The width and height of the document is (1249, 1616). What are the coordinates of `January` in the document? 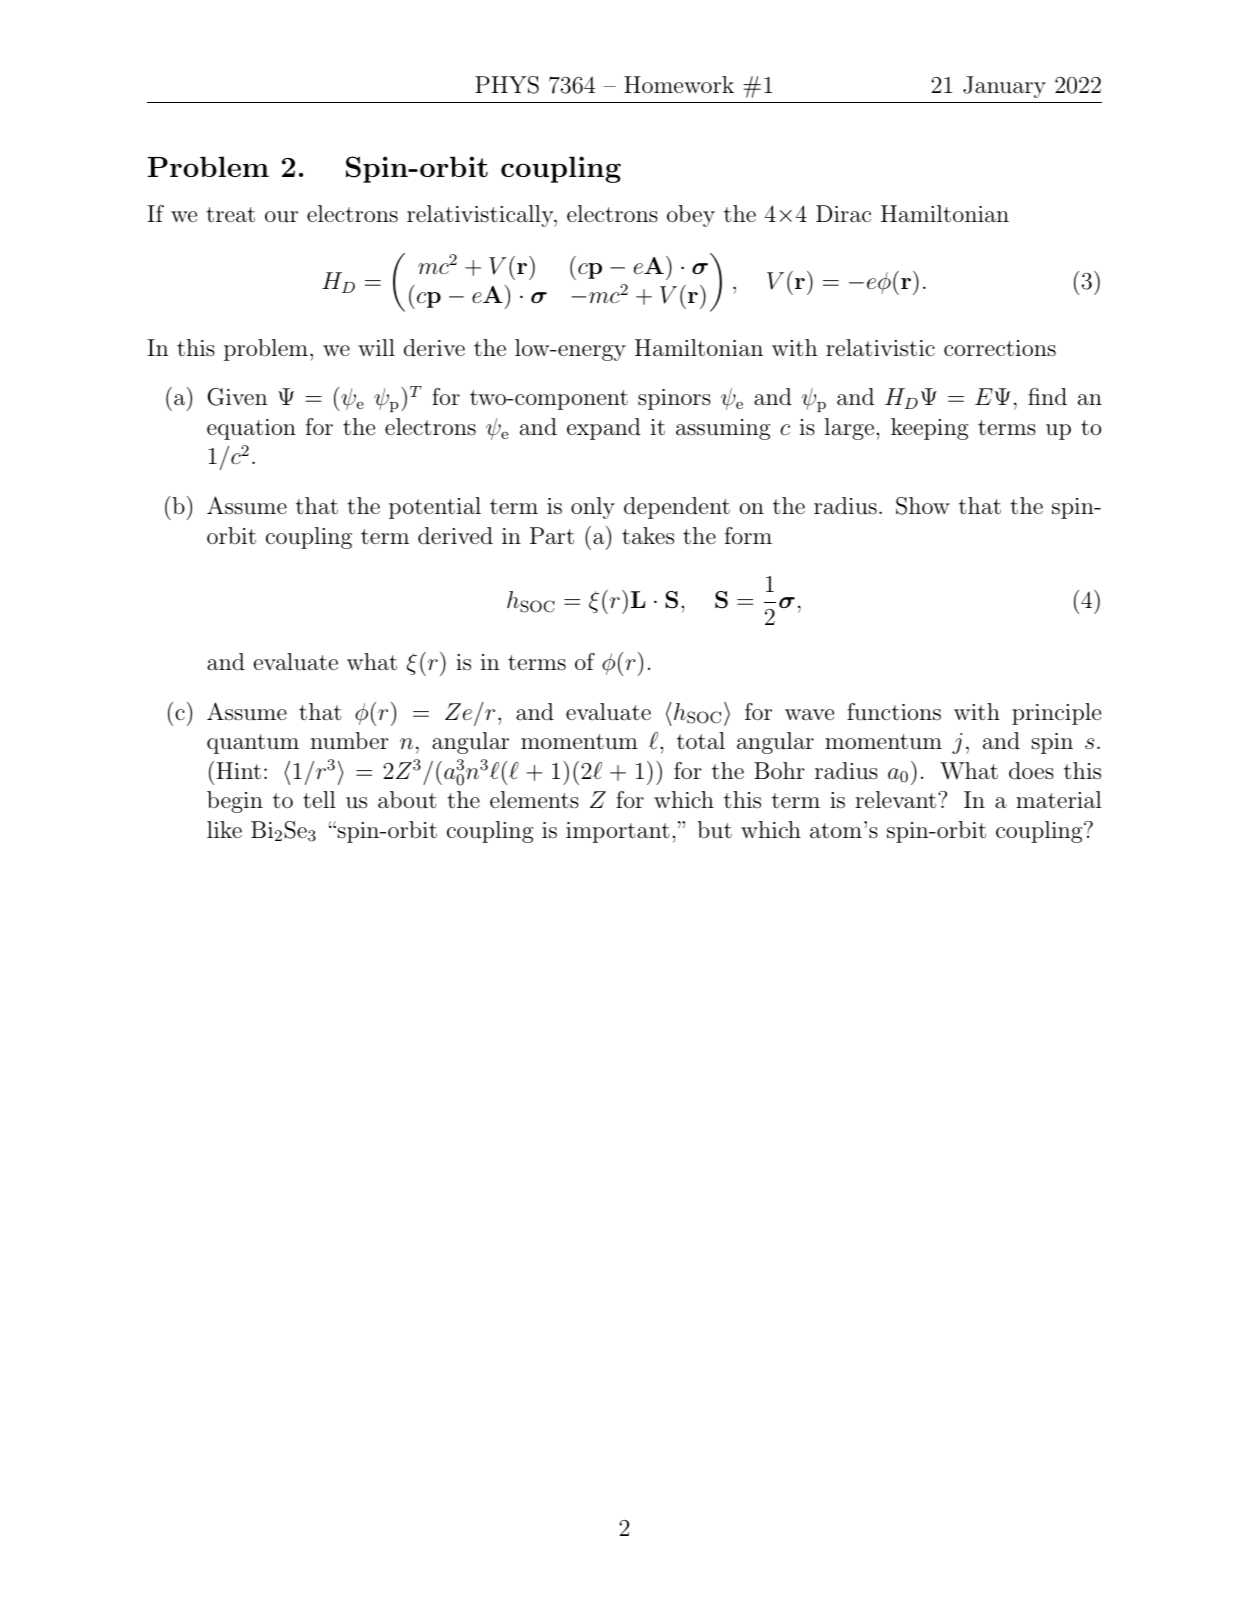 It's located at (1004, 87).
